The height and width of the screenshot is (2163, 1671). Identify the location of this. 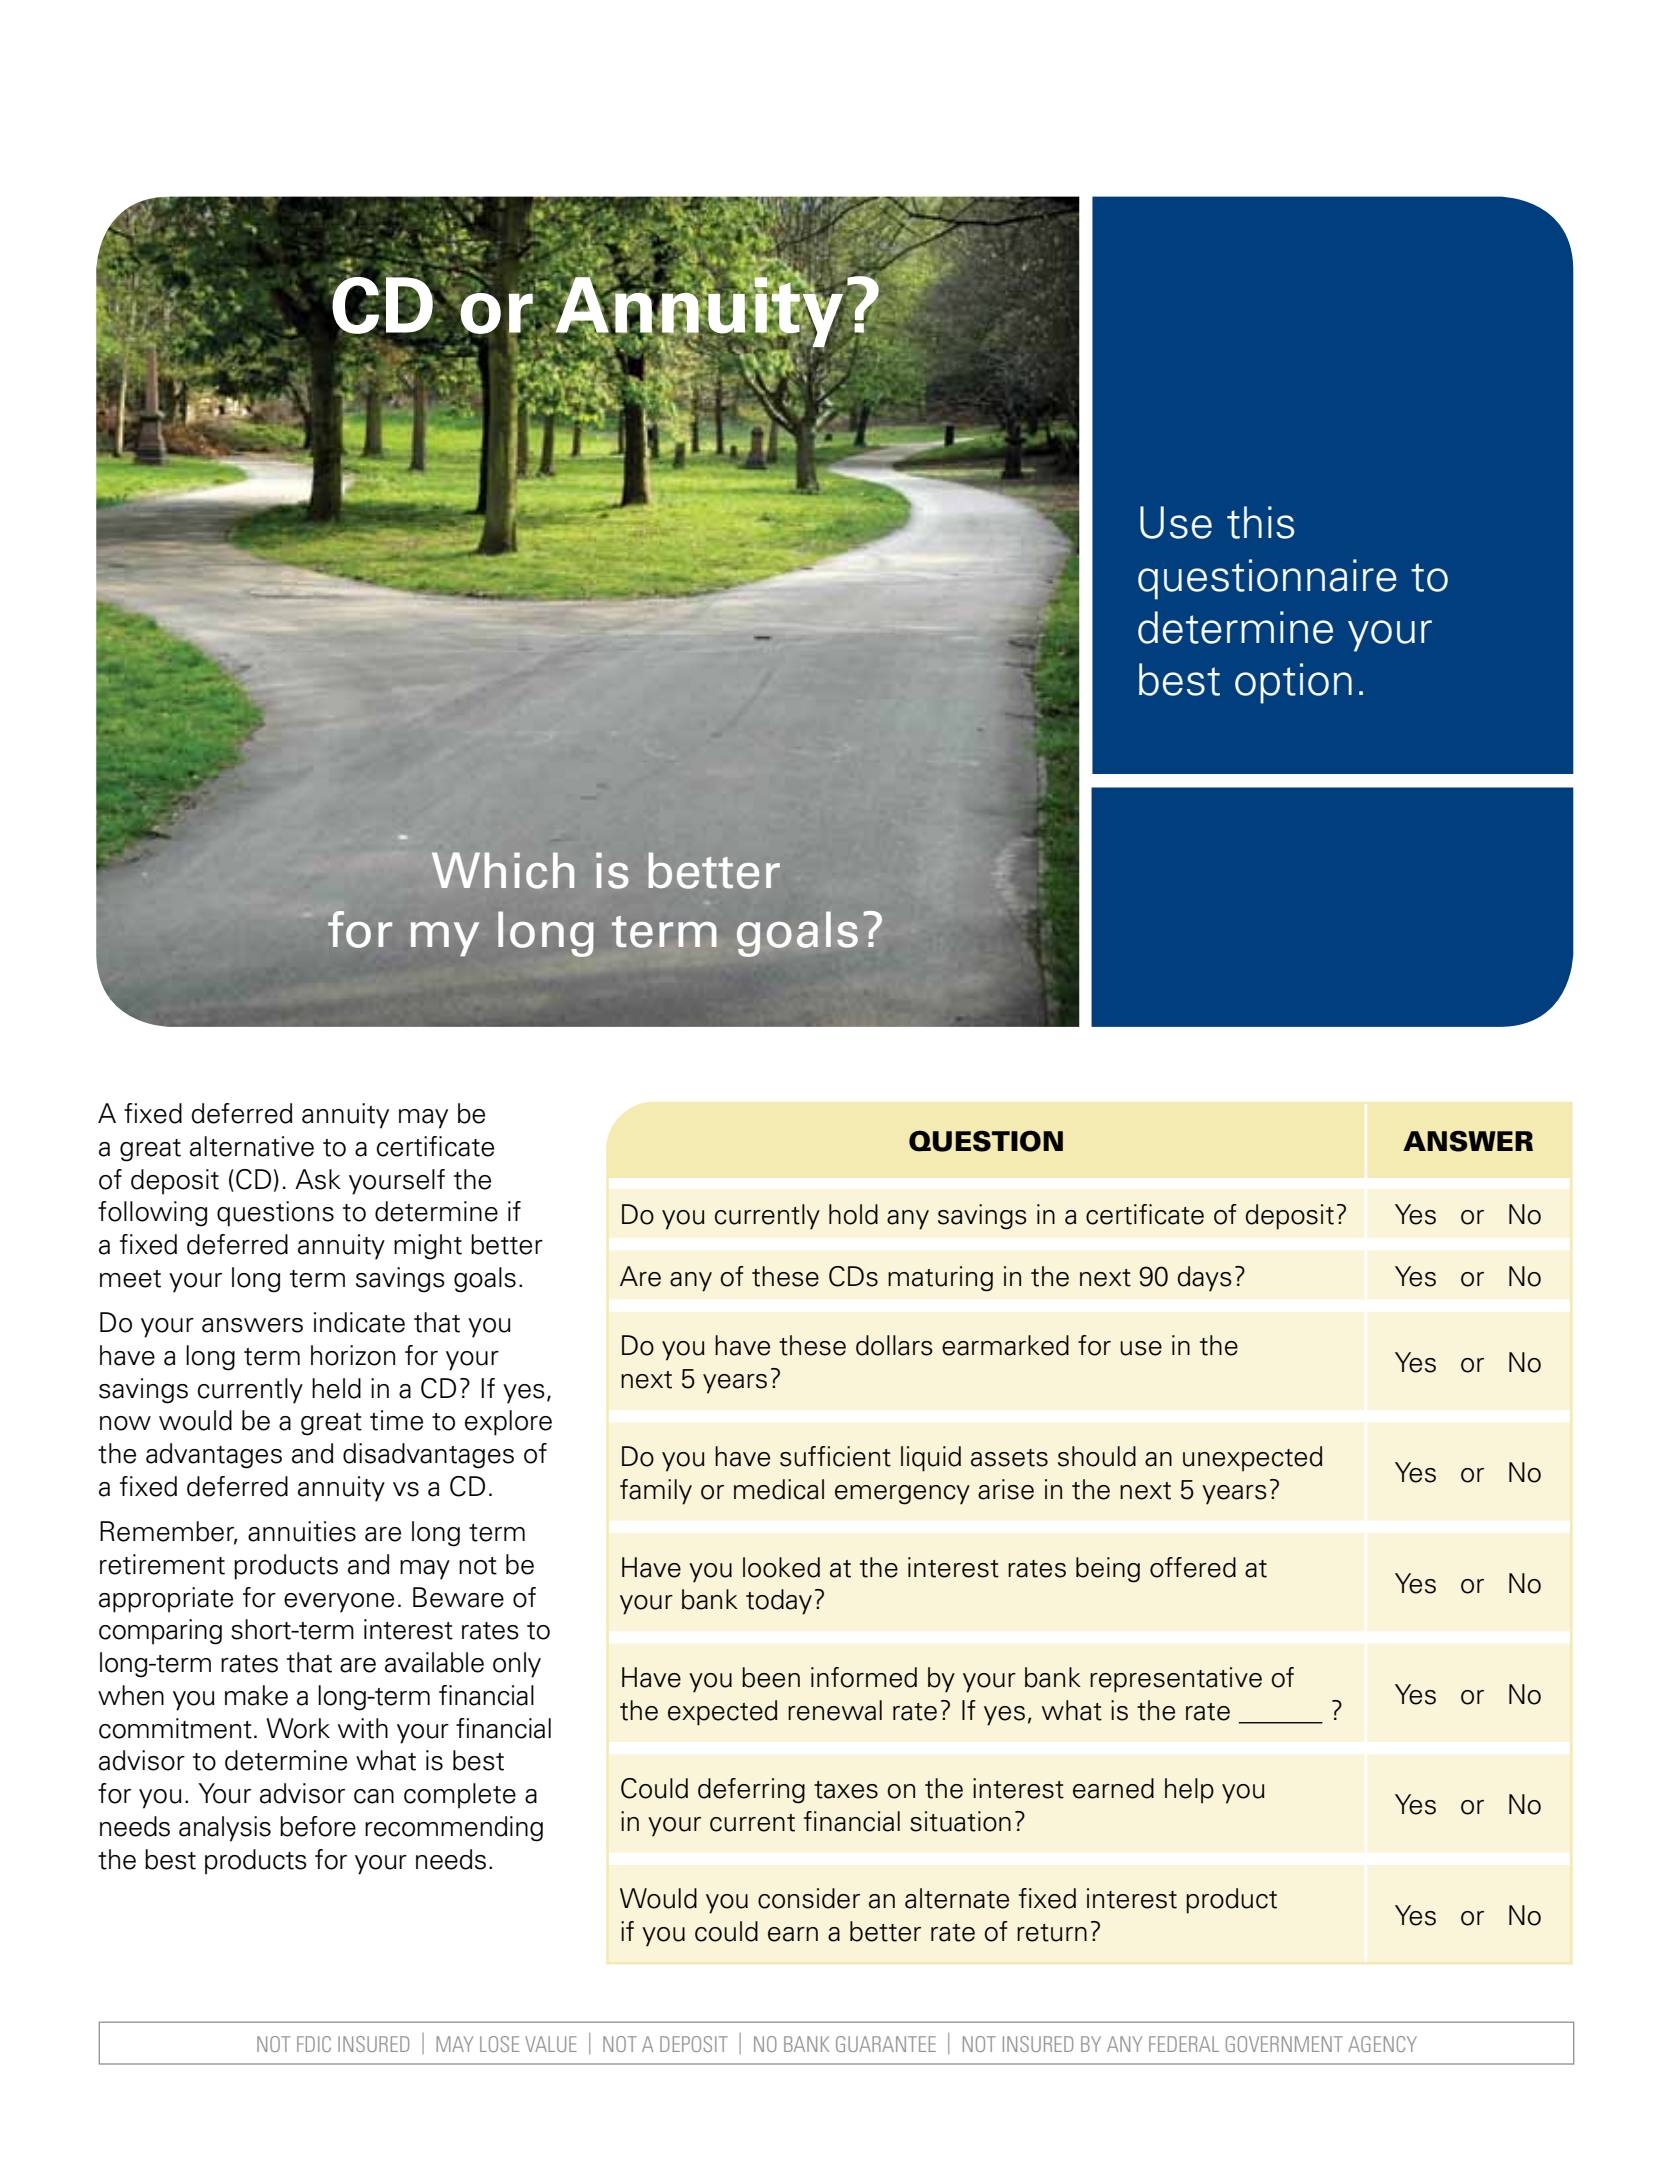
(1260, 522).
